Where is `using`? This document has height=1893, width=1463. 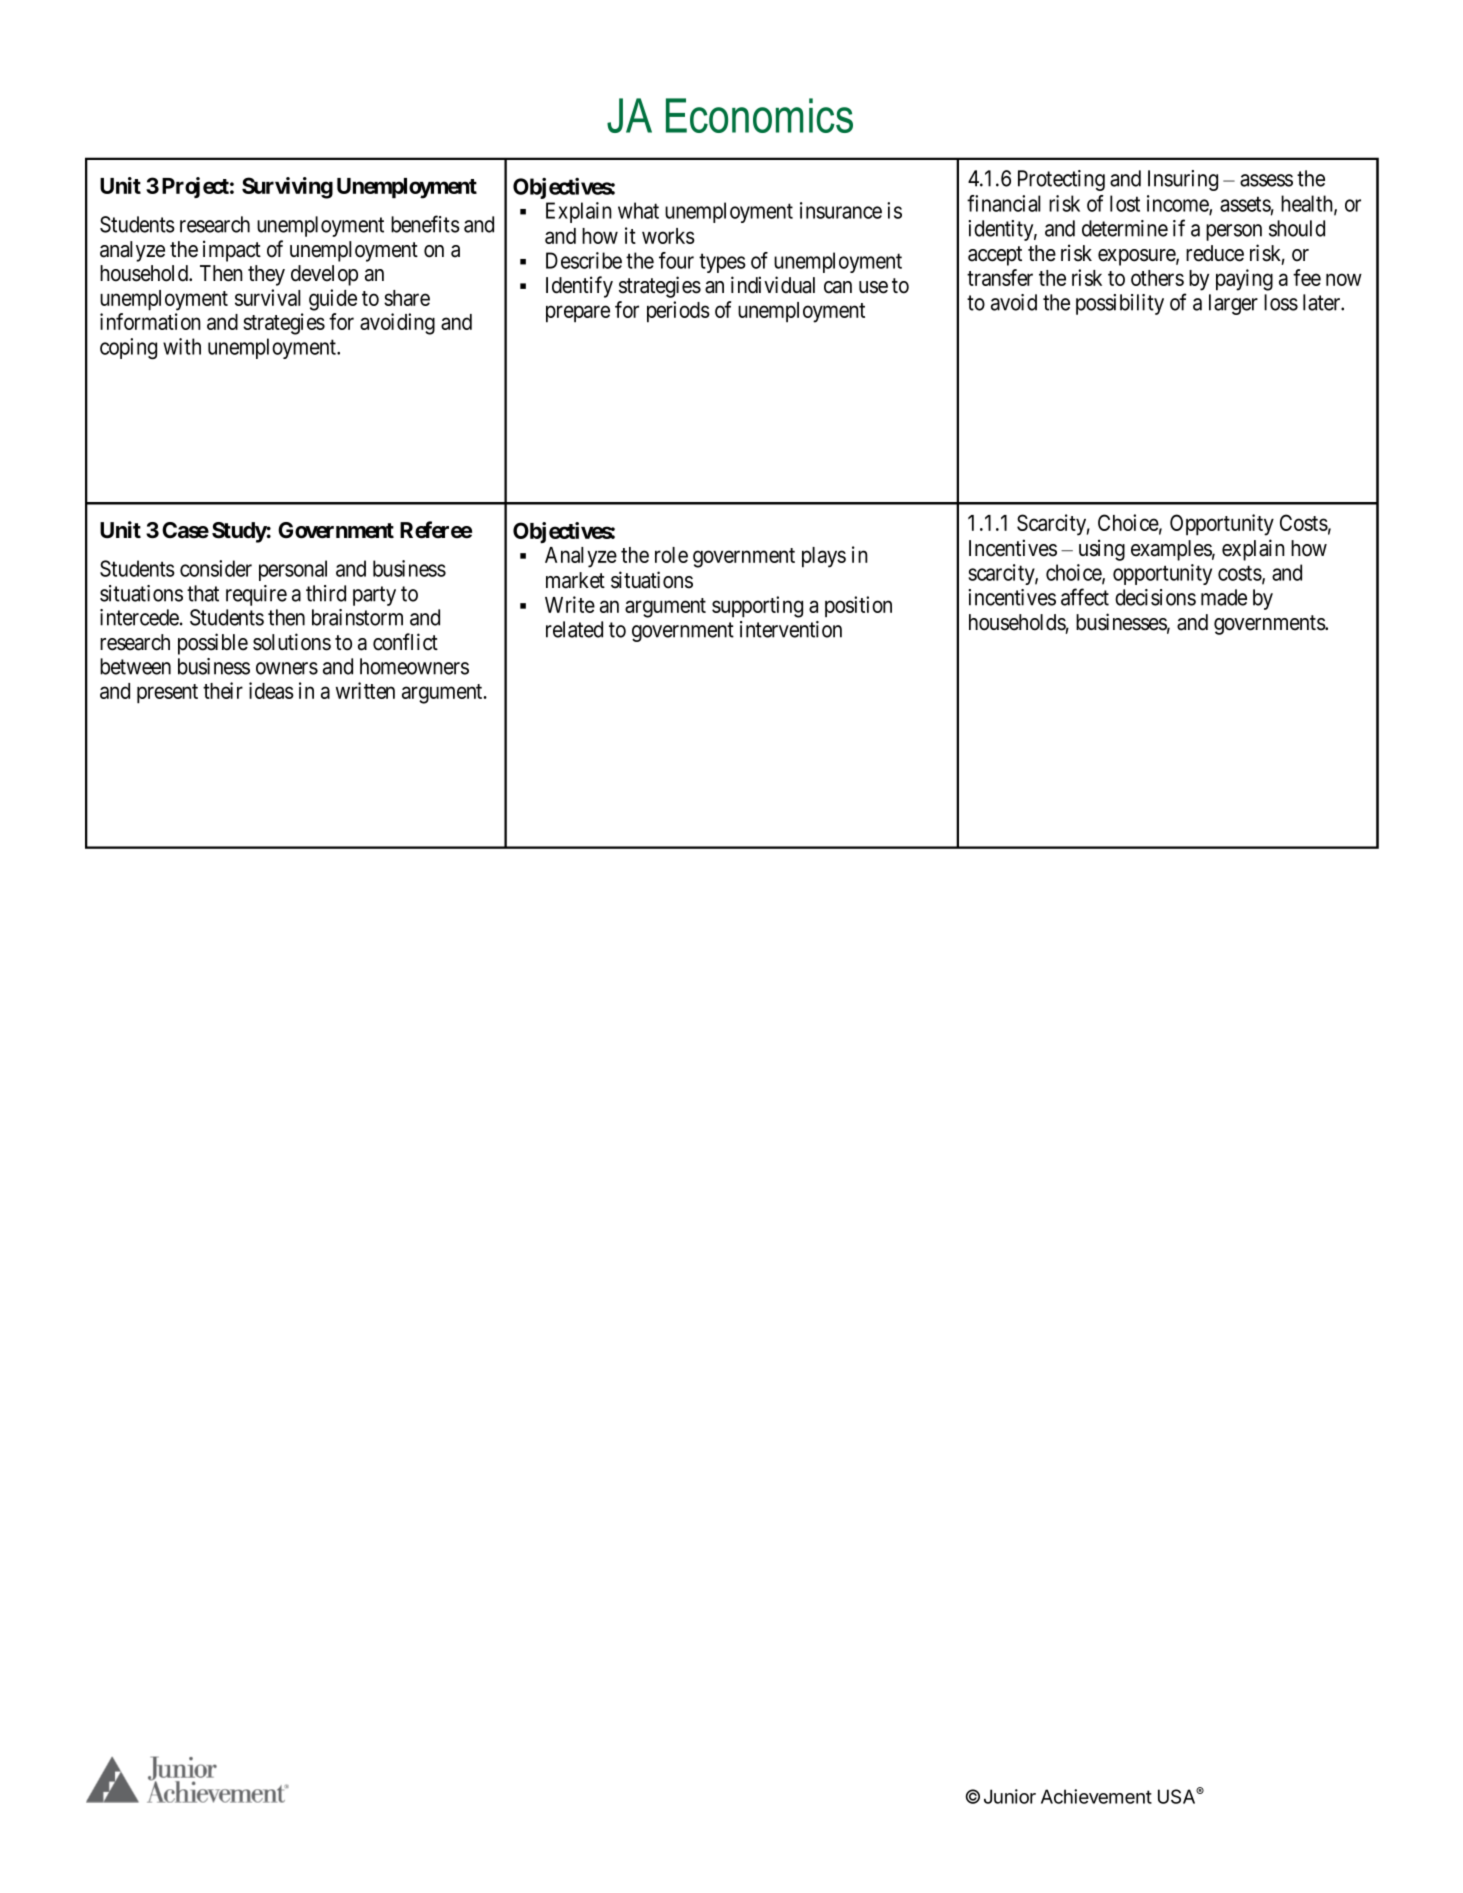
using is located at coordinates (1102, 550).
